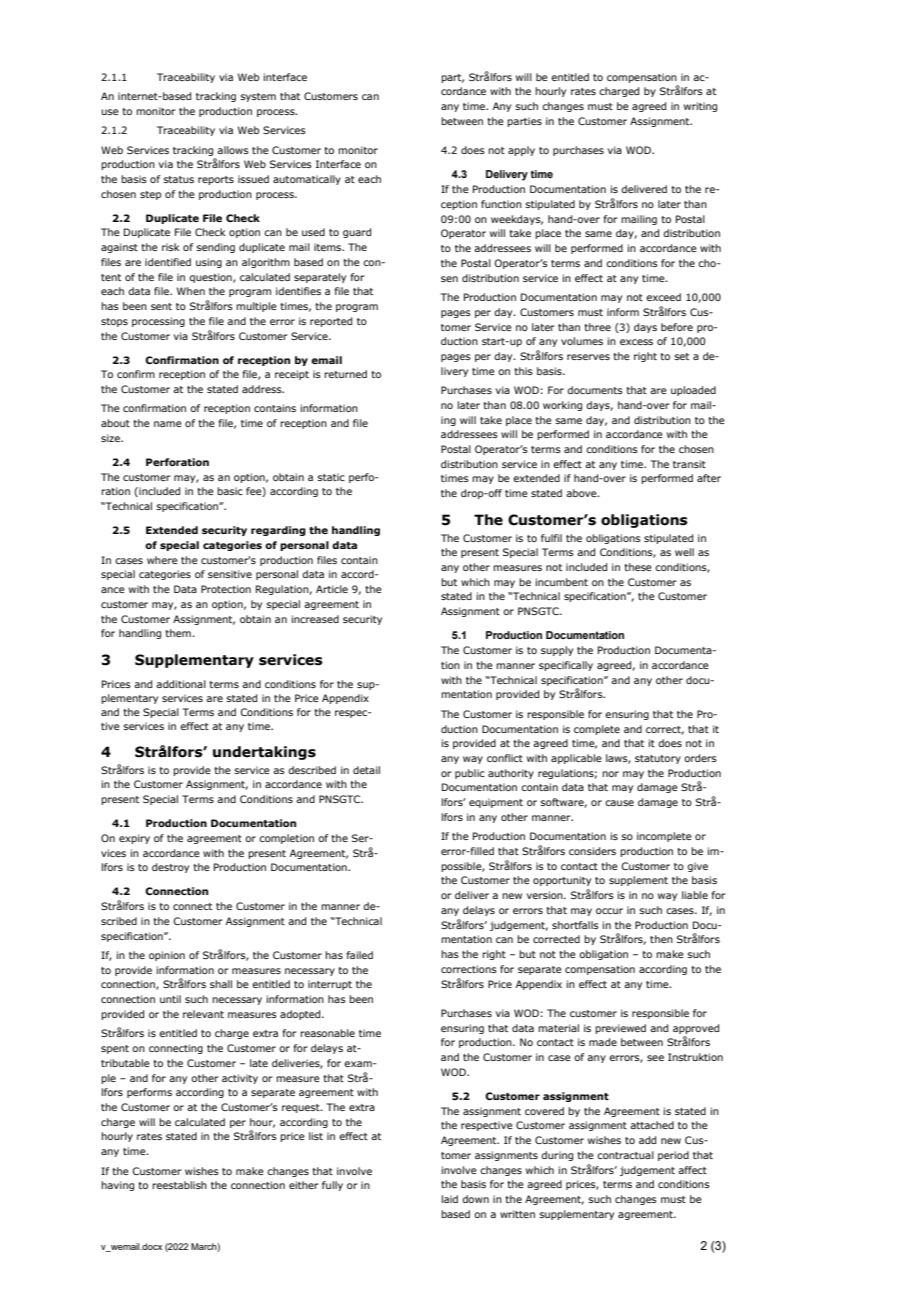 Image resolution: width=924 pixels, height=1308 pixels. Describe the element at coordinates (230, 491) in the page. I see `basic` at that location.
